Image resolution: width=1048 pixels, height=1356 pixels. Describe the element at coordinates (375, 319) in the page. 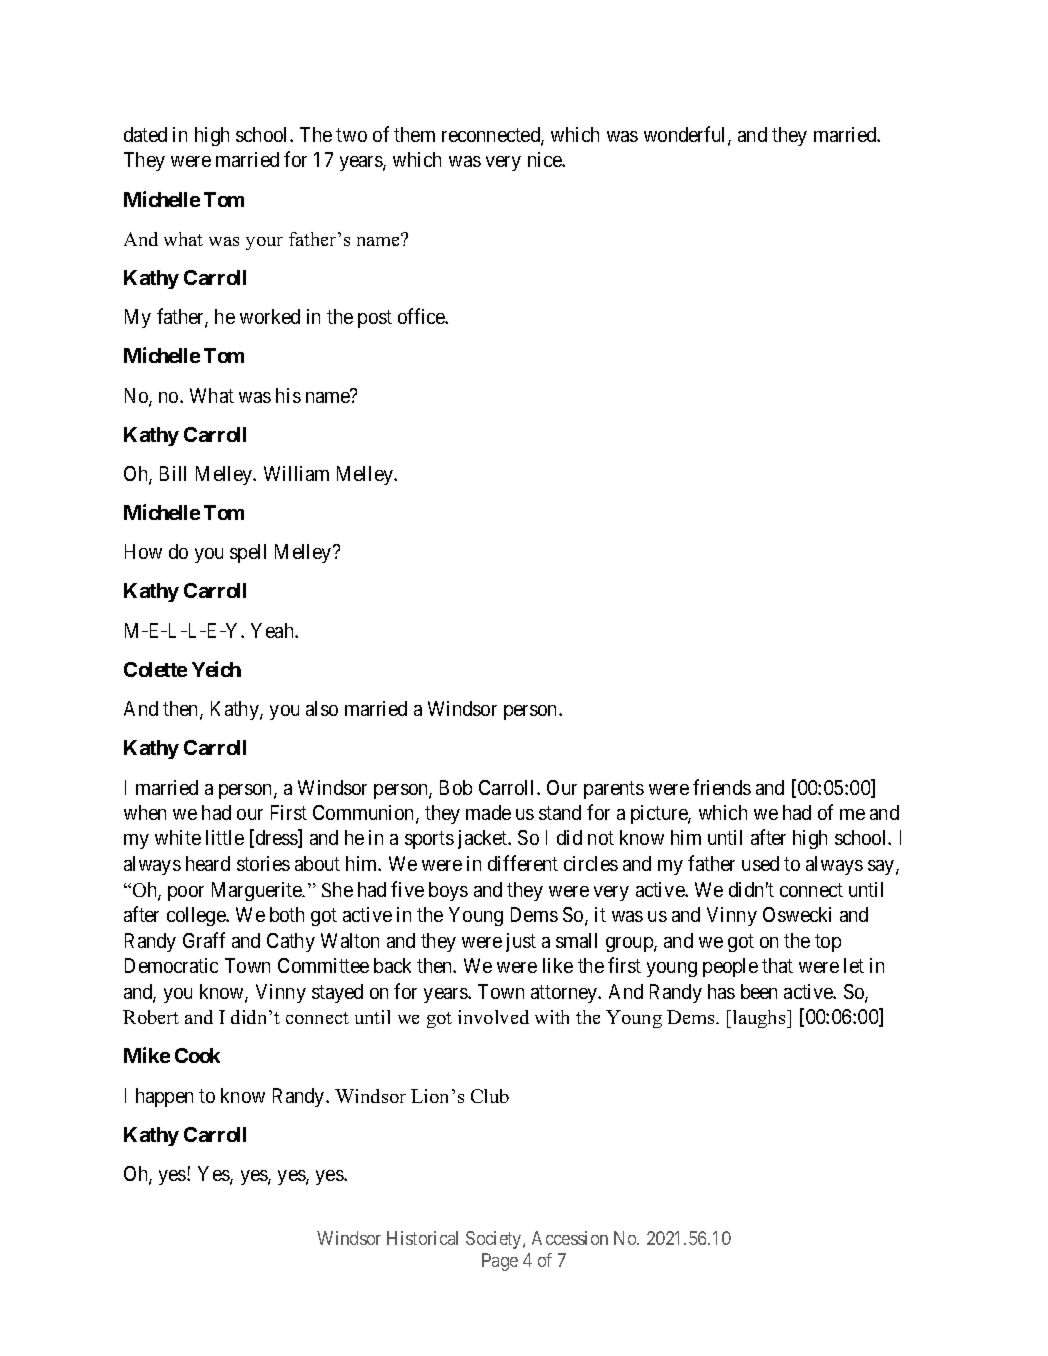

I see `post` at that location.
